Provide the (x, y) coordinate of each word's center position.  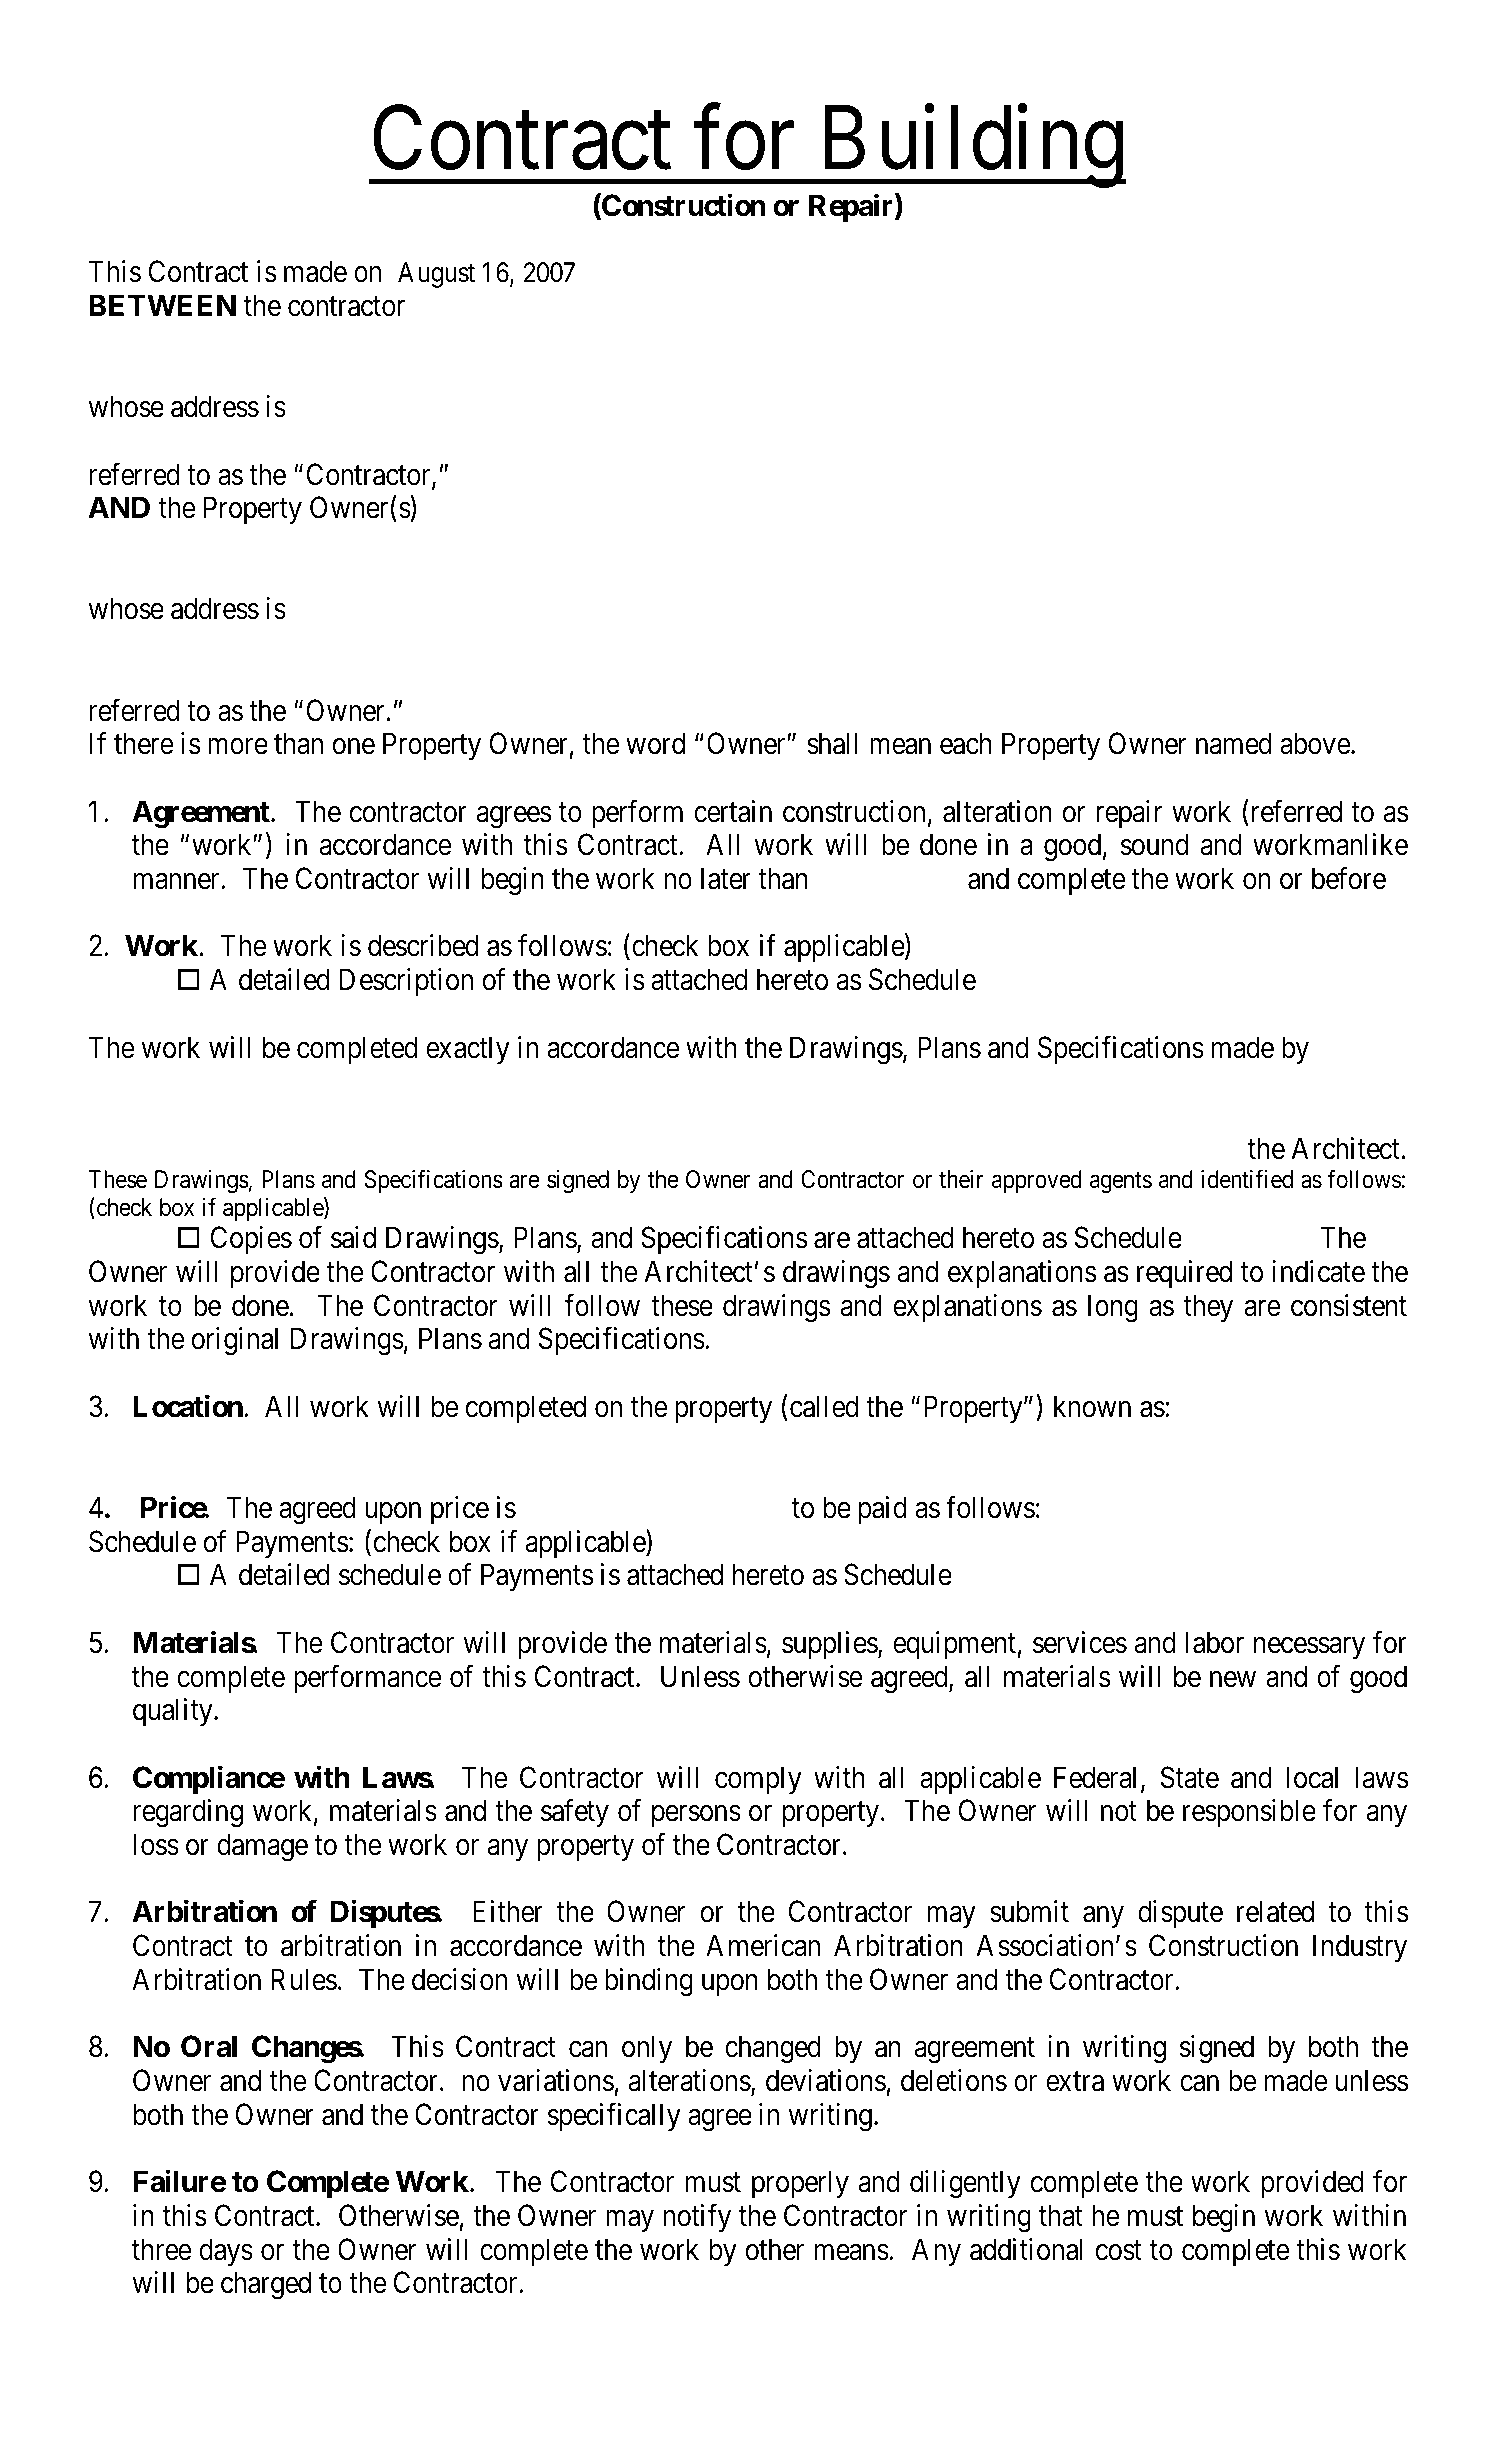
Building (971, 147)
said (353, 1237)
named (1234, 743)
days (226, 2252)
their (961, 1179)
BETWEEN (162, 305)
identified (1247, 1179)
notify (697, 2218)
